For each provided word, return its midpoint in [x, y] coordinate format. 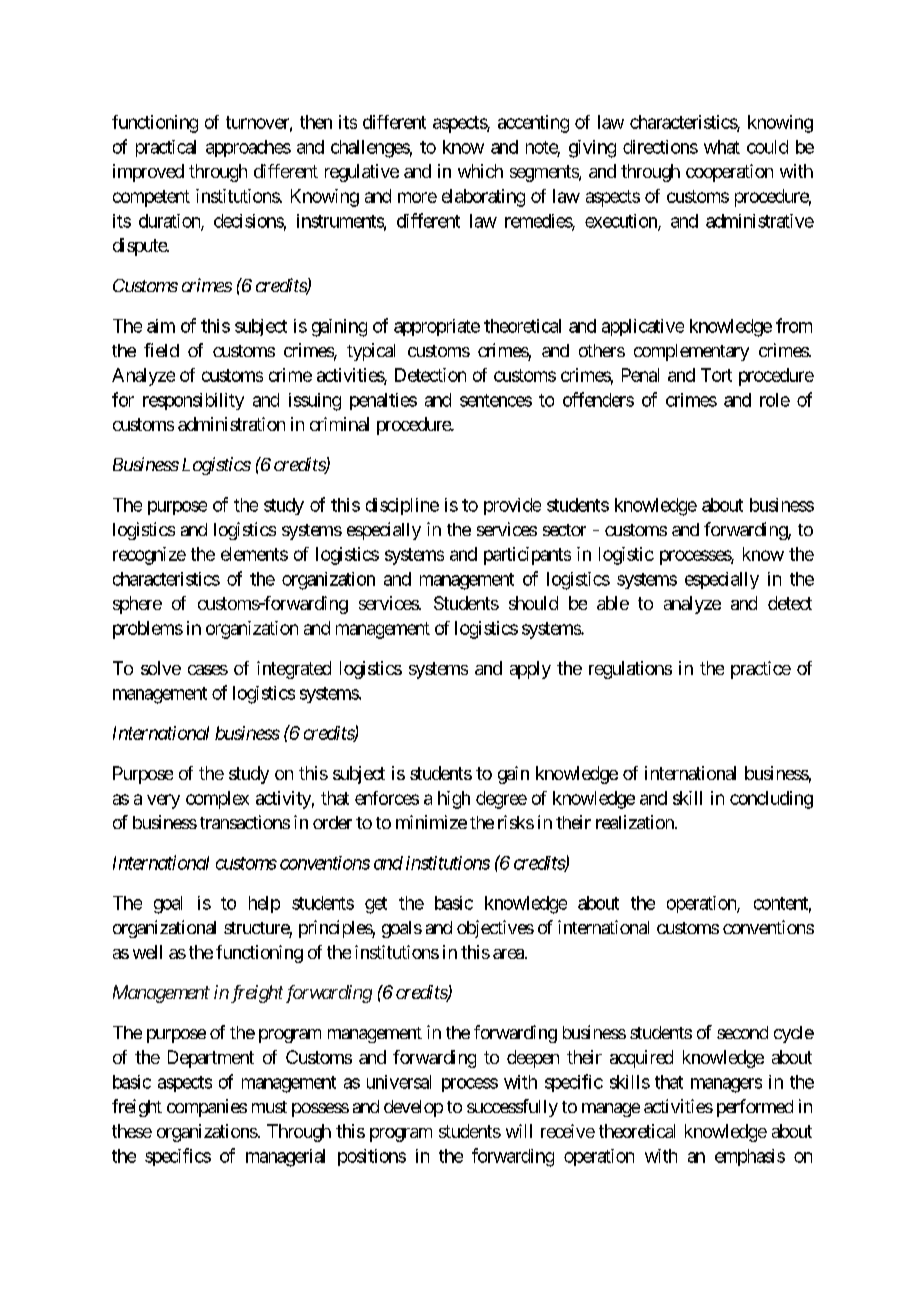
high [454, 800]
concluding [771, 800]
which [480, 171]
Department [211, 1059]
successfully [512, 1108]
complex [217, 800]
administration [231, 424]
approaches [248, 148]
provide [512, 506]
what [722, 147]
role [775, 400]
